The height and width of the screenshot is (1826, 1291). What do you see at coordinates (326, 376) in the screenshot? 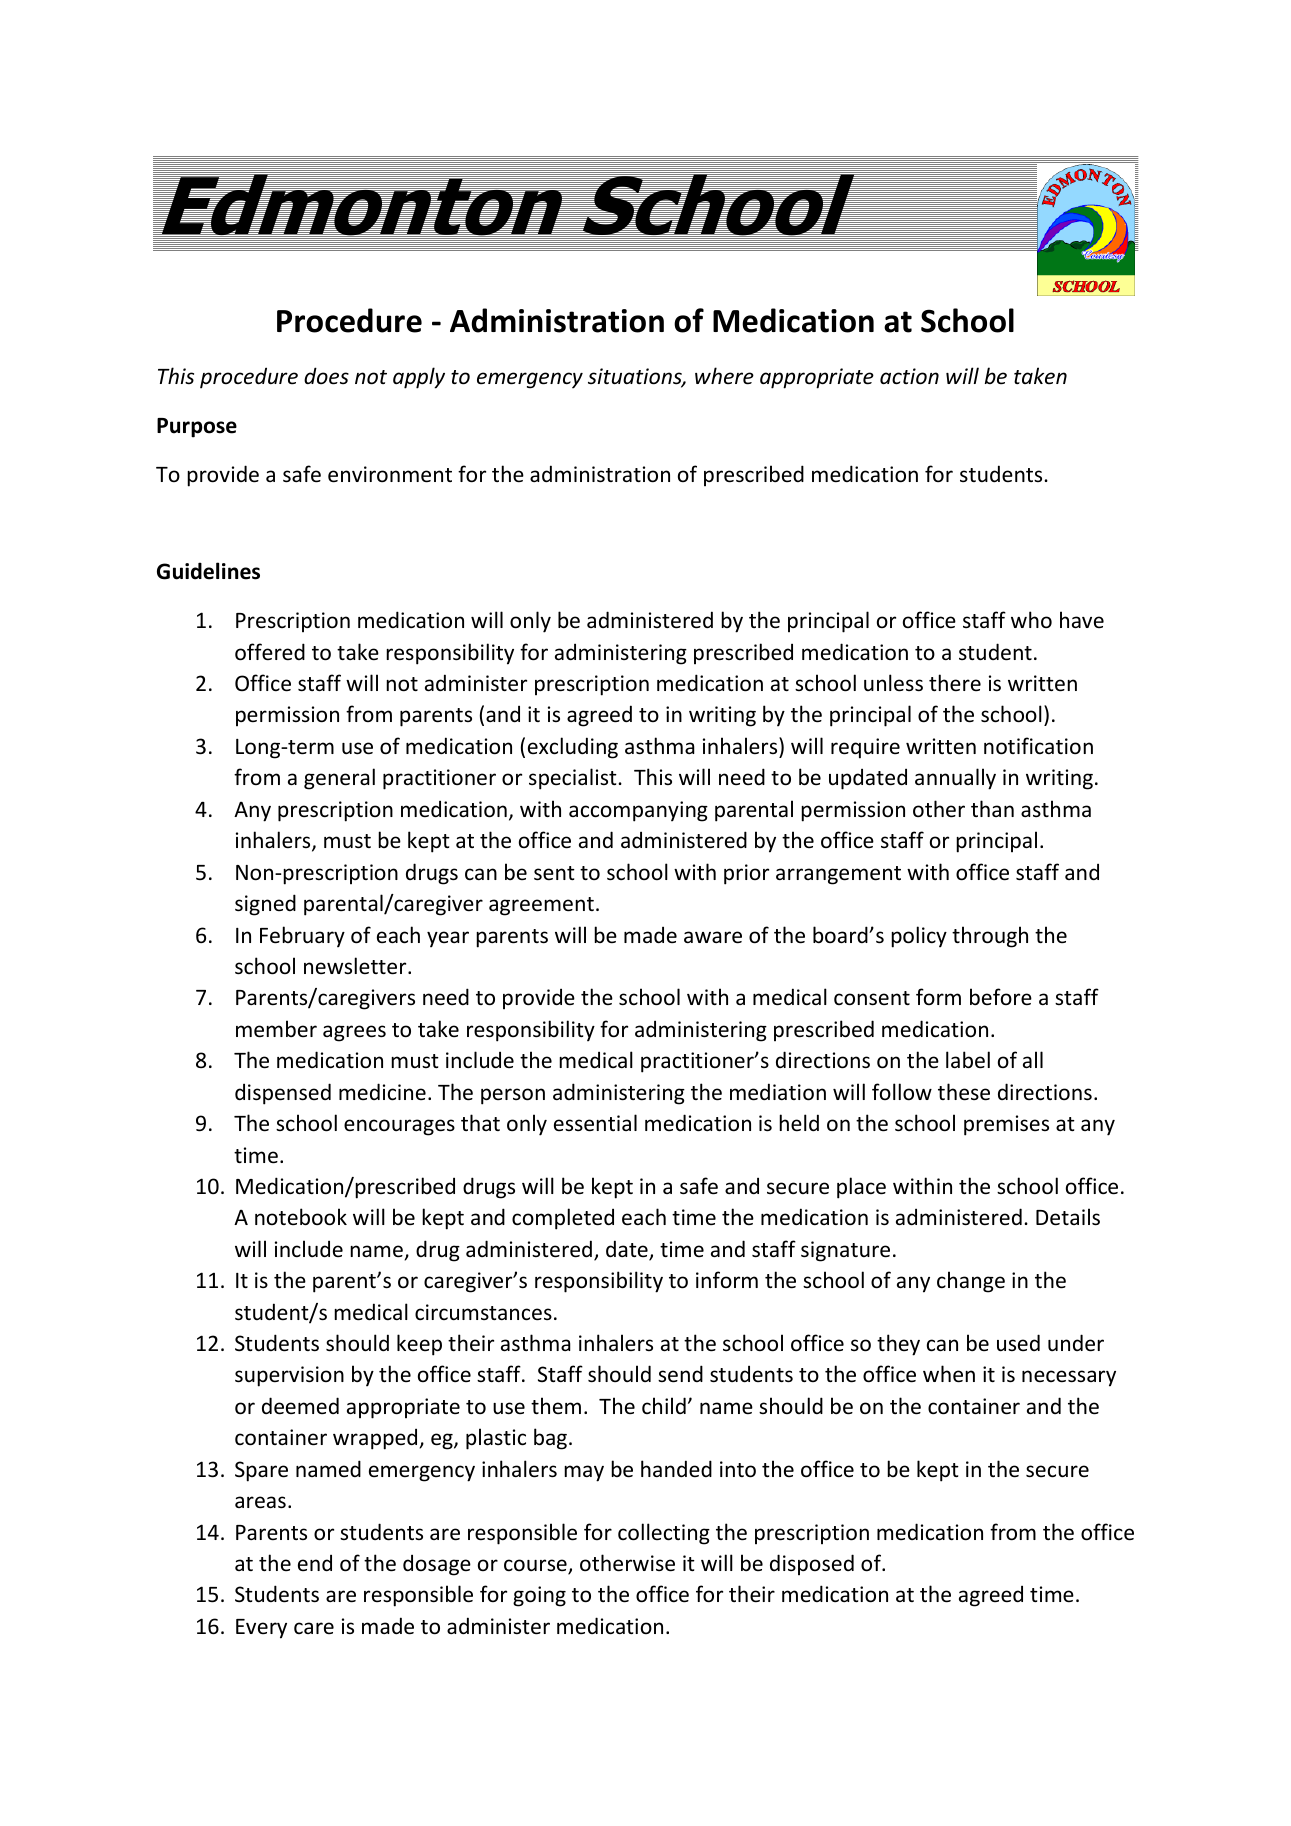
I see `does` at bounding box center [326, 376].
